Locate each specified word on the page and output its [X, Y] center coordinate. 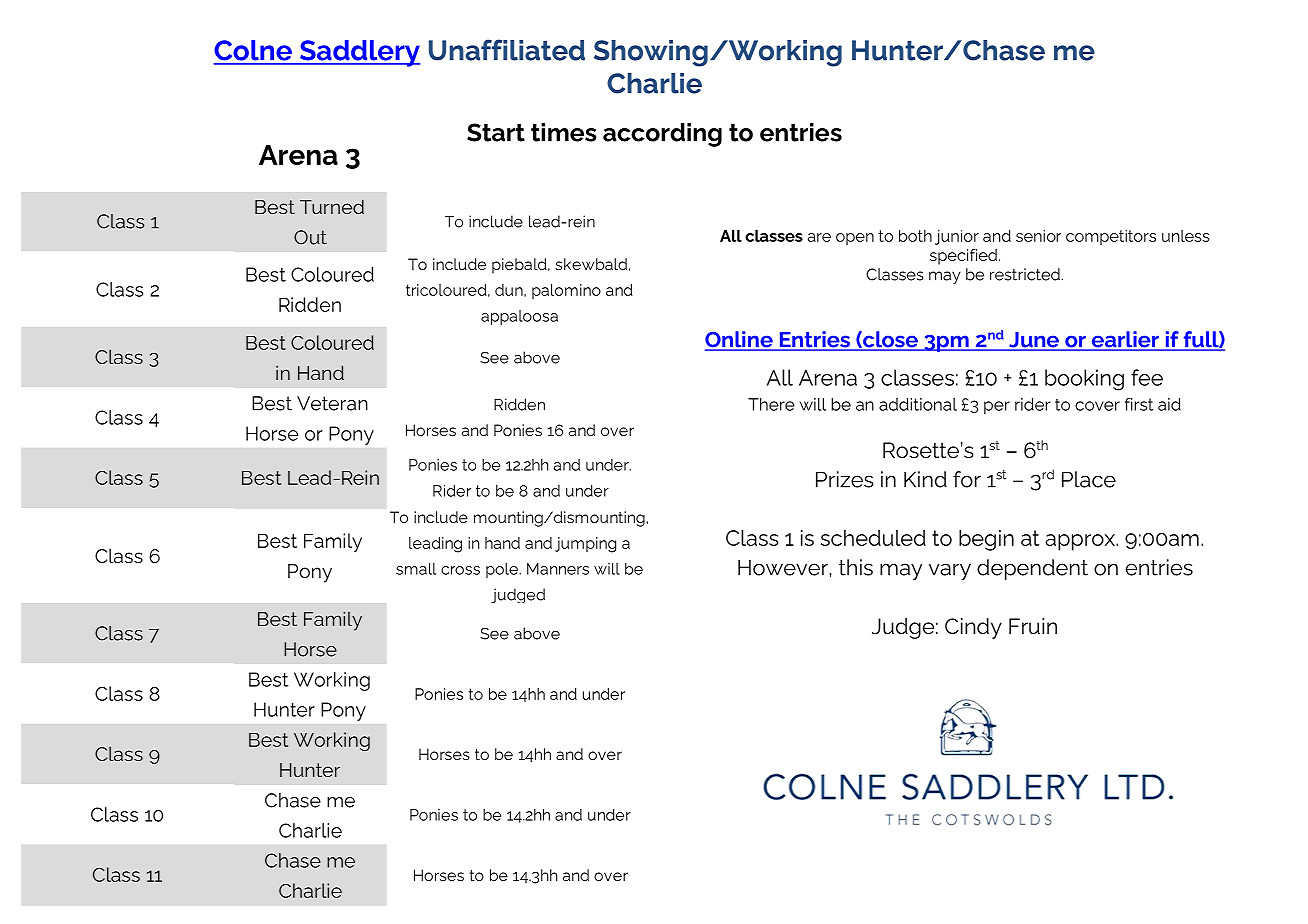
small [416, 569]
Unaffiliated [507, 50]
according [662, 135]
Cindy [973, 628]
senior [1038, 236]
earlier [1125, 340]
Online [740, 340]
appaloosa [519, 317]
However [784, 567]
